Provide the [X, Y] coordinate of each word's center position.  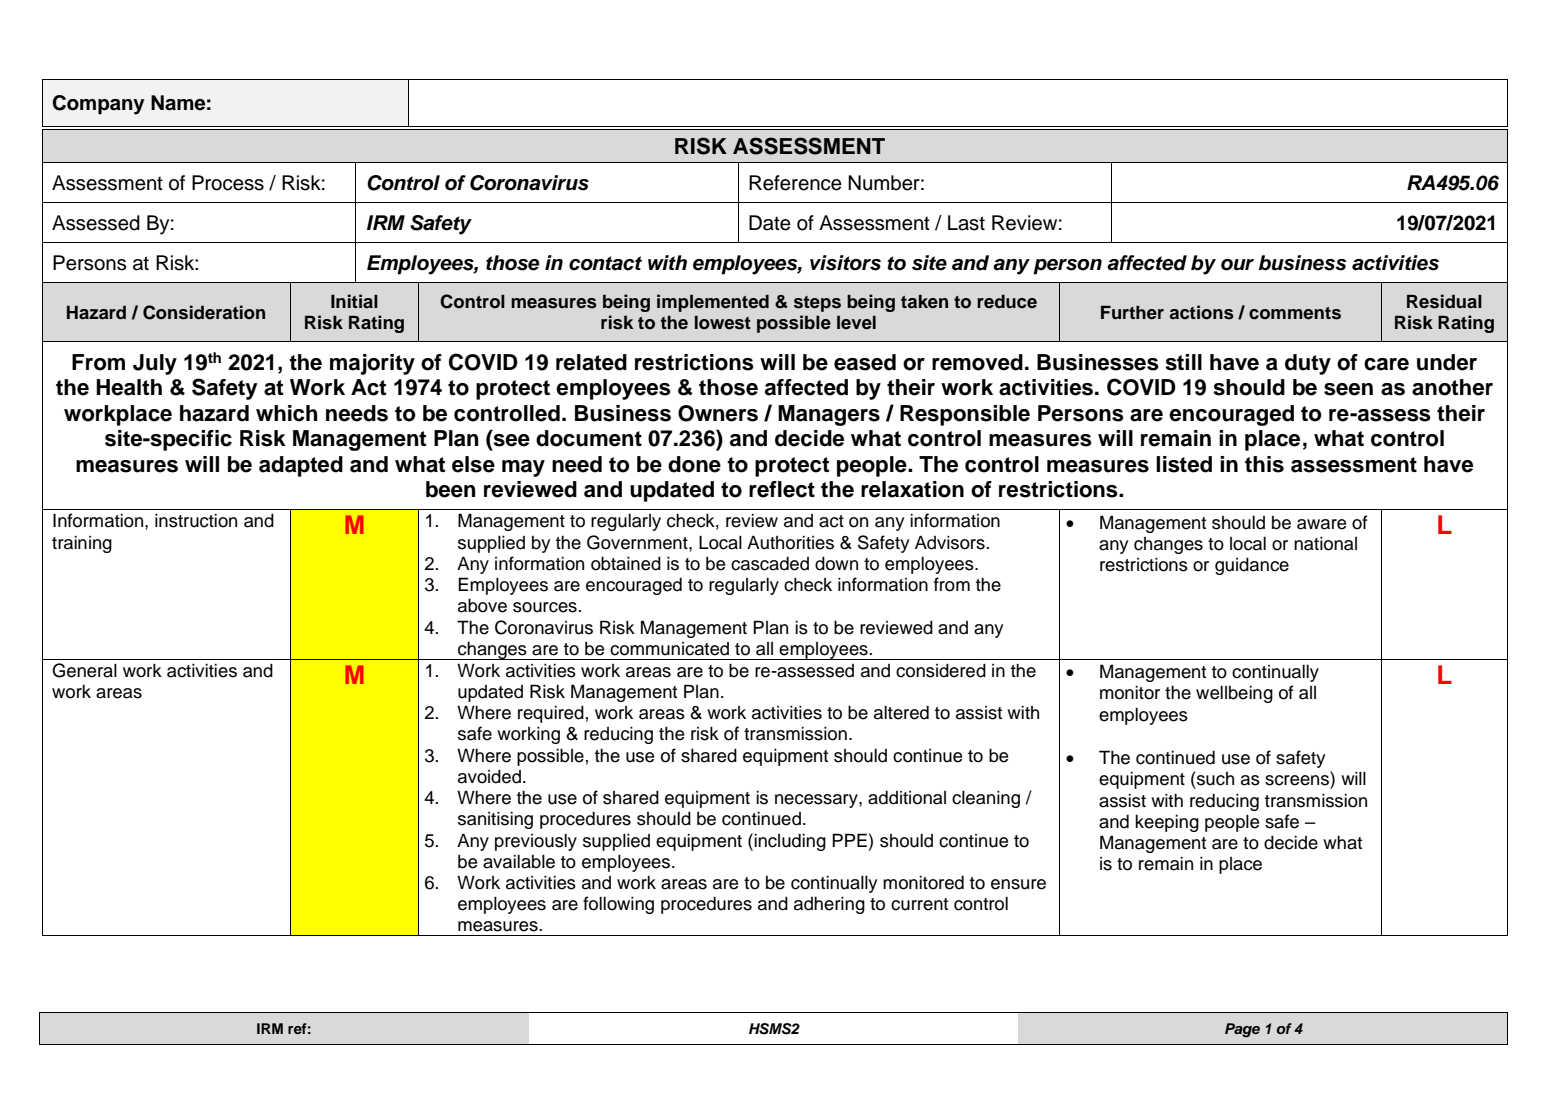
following [618, 905]
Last [966, 223]
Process [228, 183]
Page [1242, 1030]
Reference [795, 183]
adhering [829, 905]
